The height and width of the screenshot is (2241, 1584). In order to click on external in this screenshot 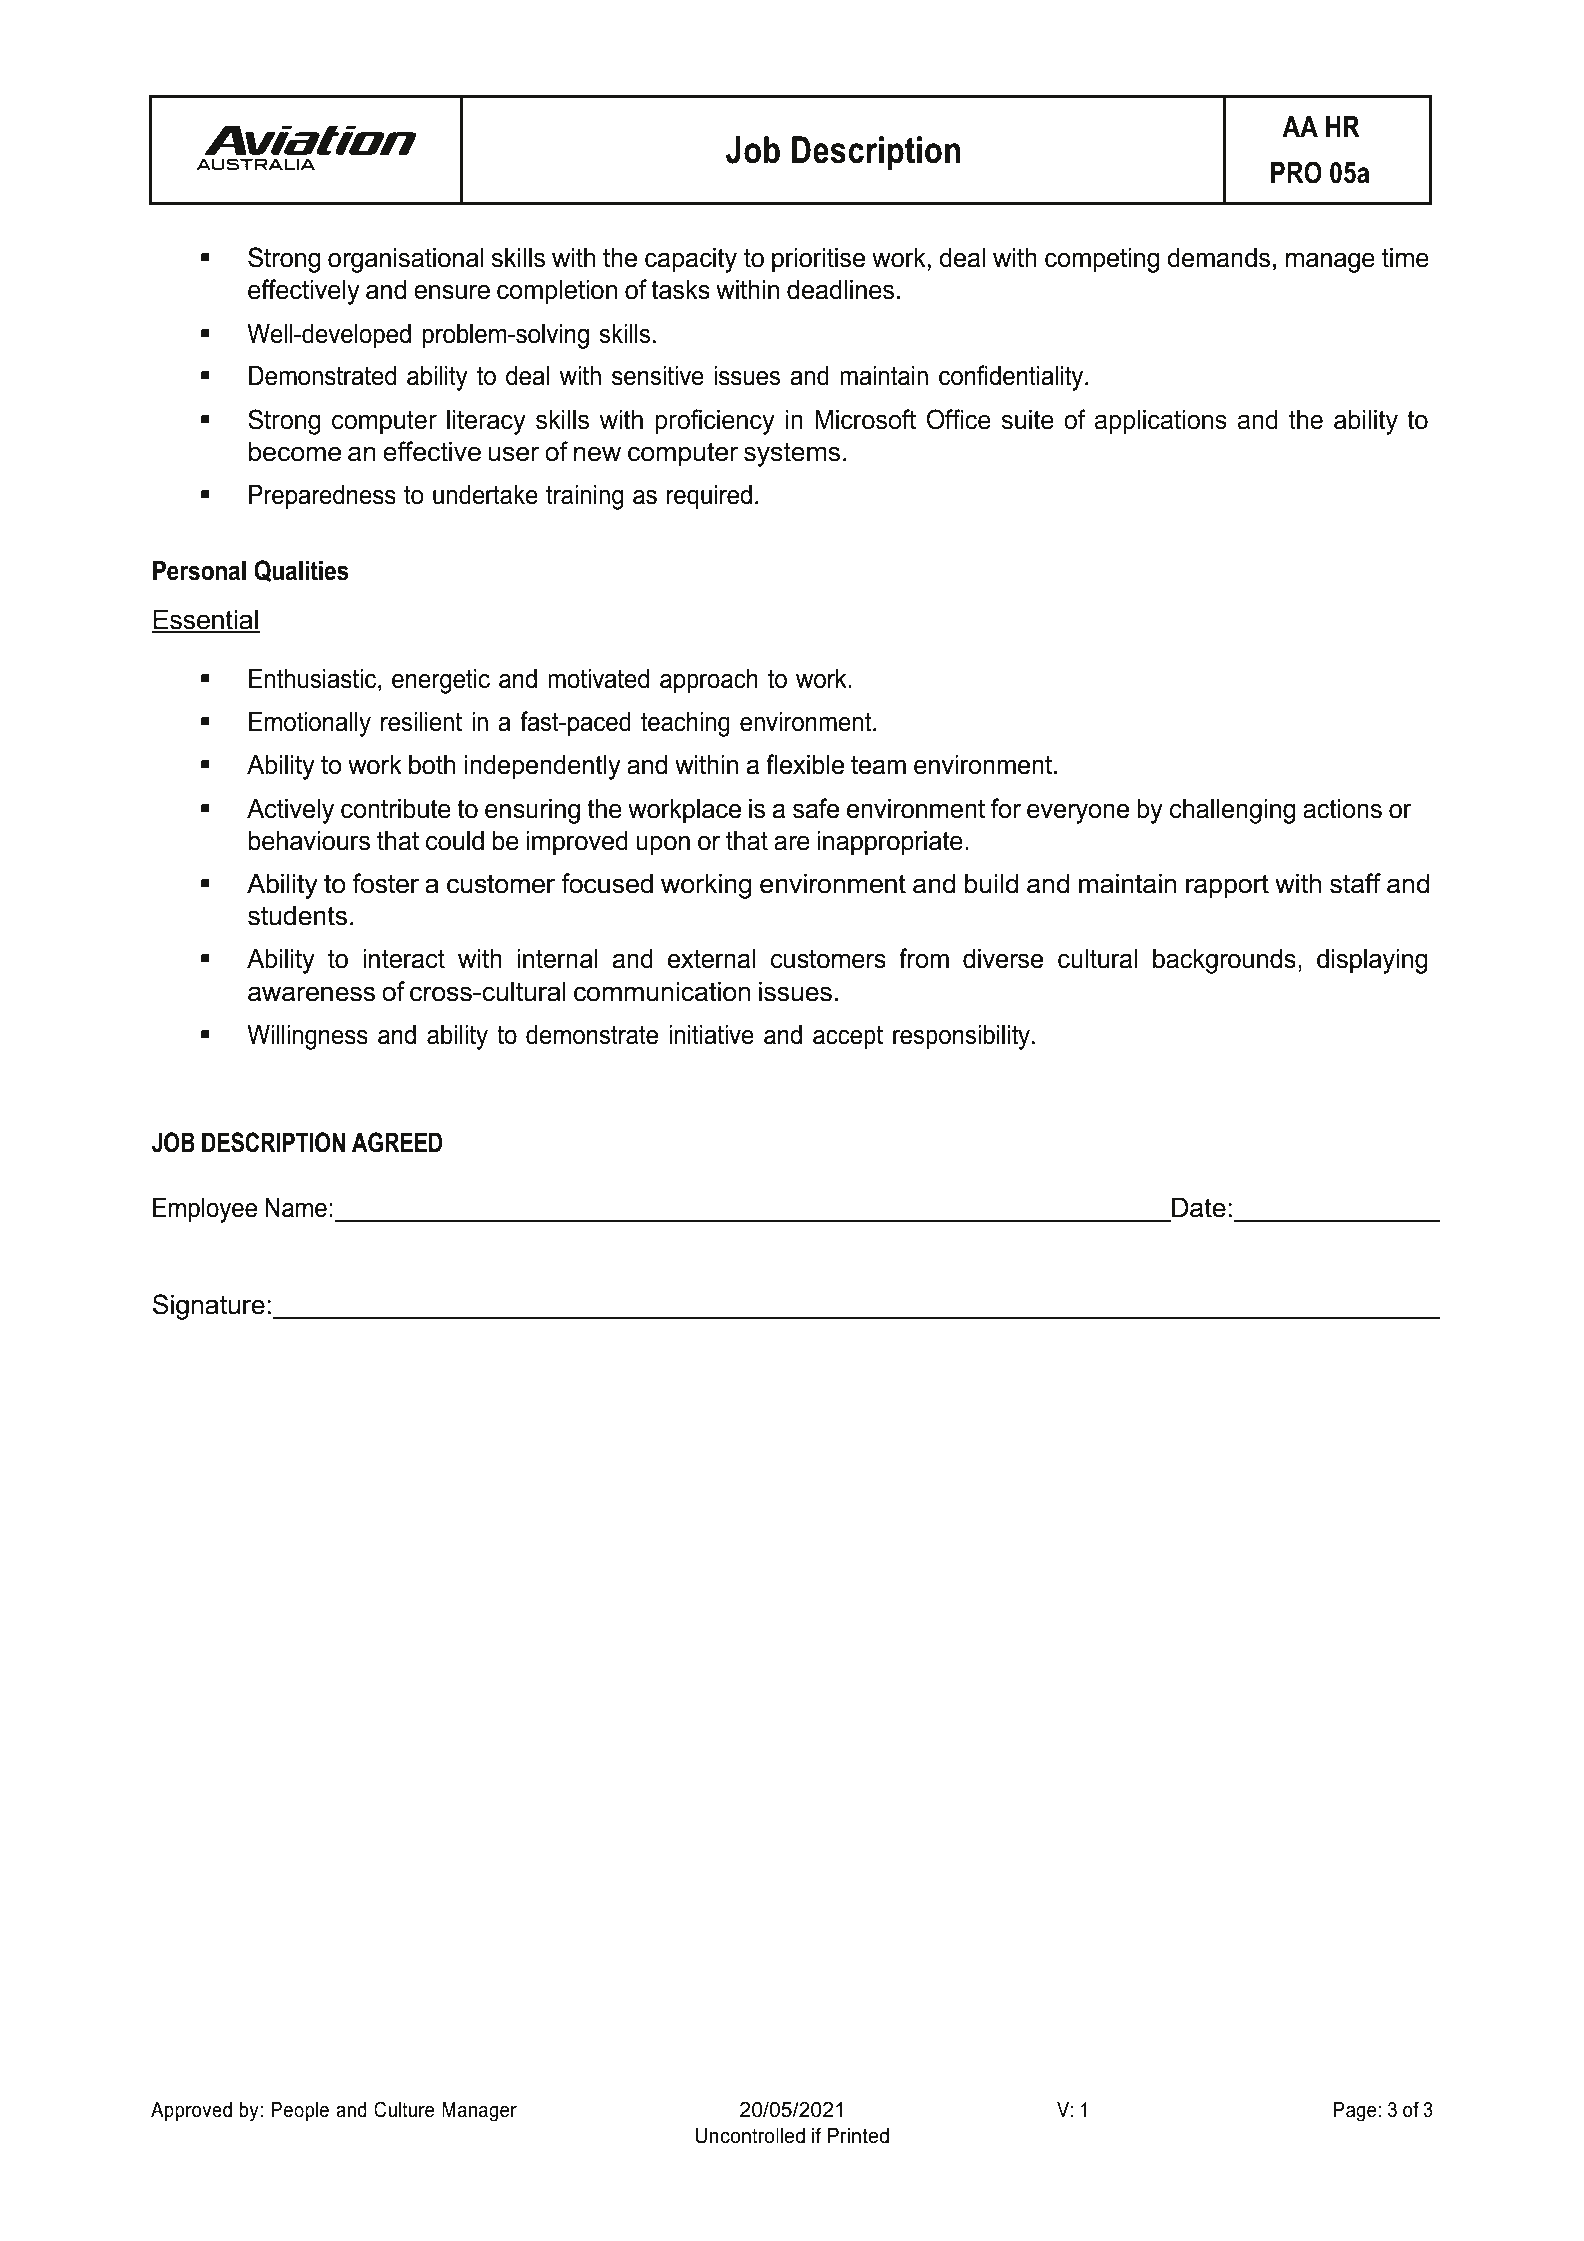, I will do `click(712, 958)`.
